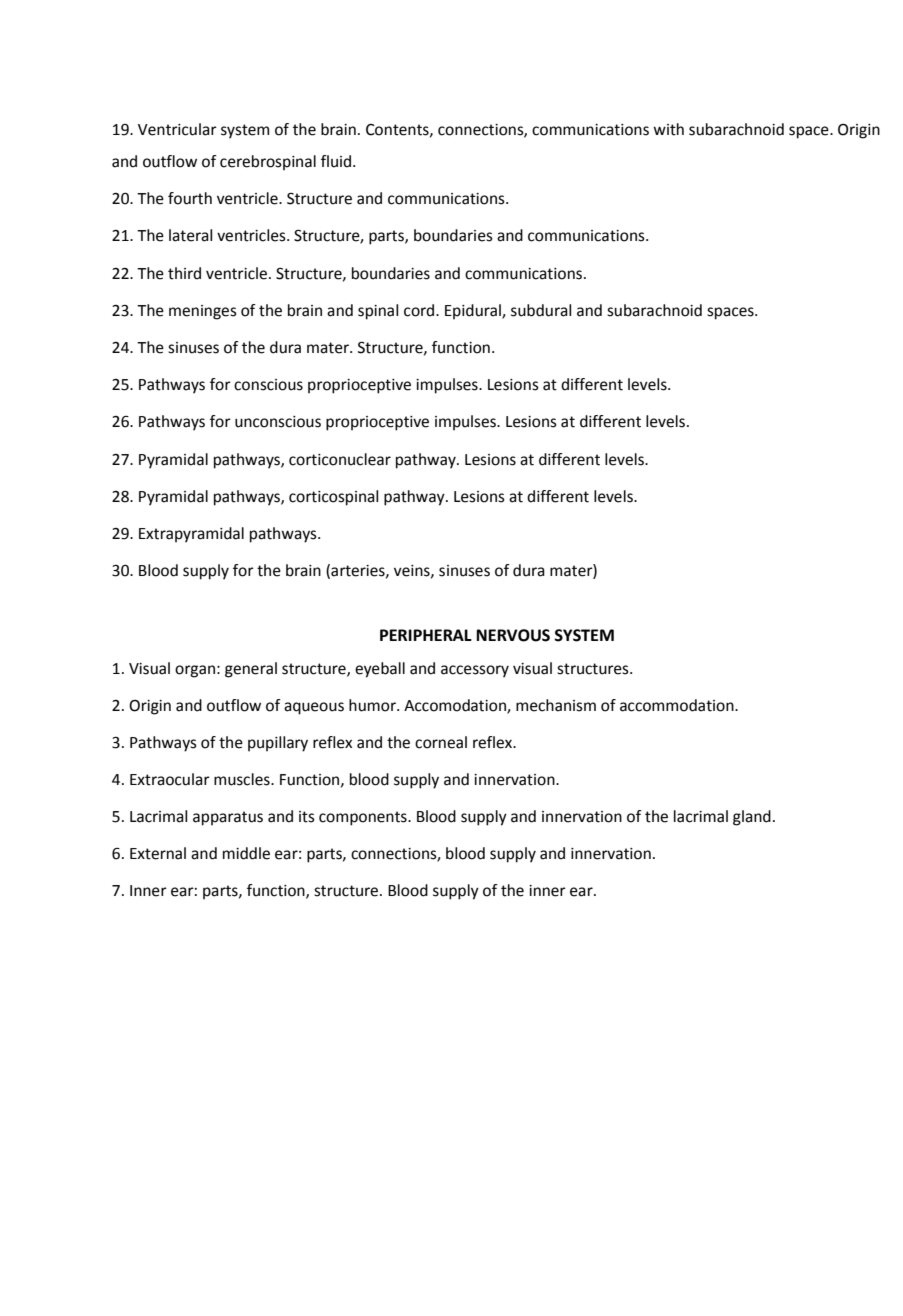  What do you see at coordinates (426, 635) in the image?
I see `PERIPHERAL` at bounding box center [426, 635].
